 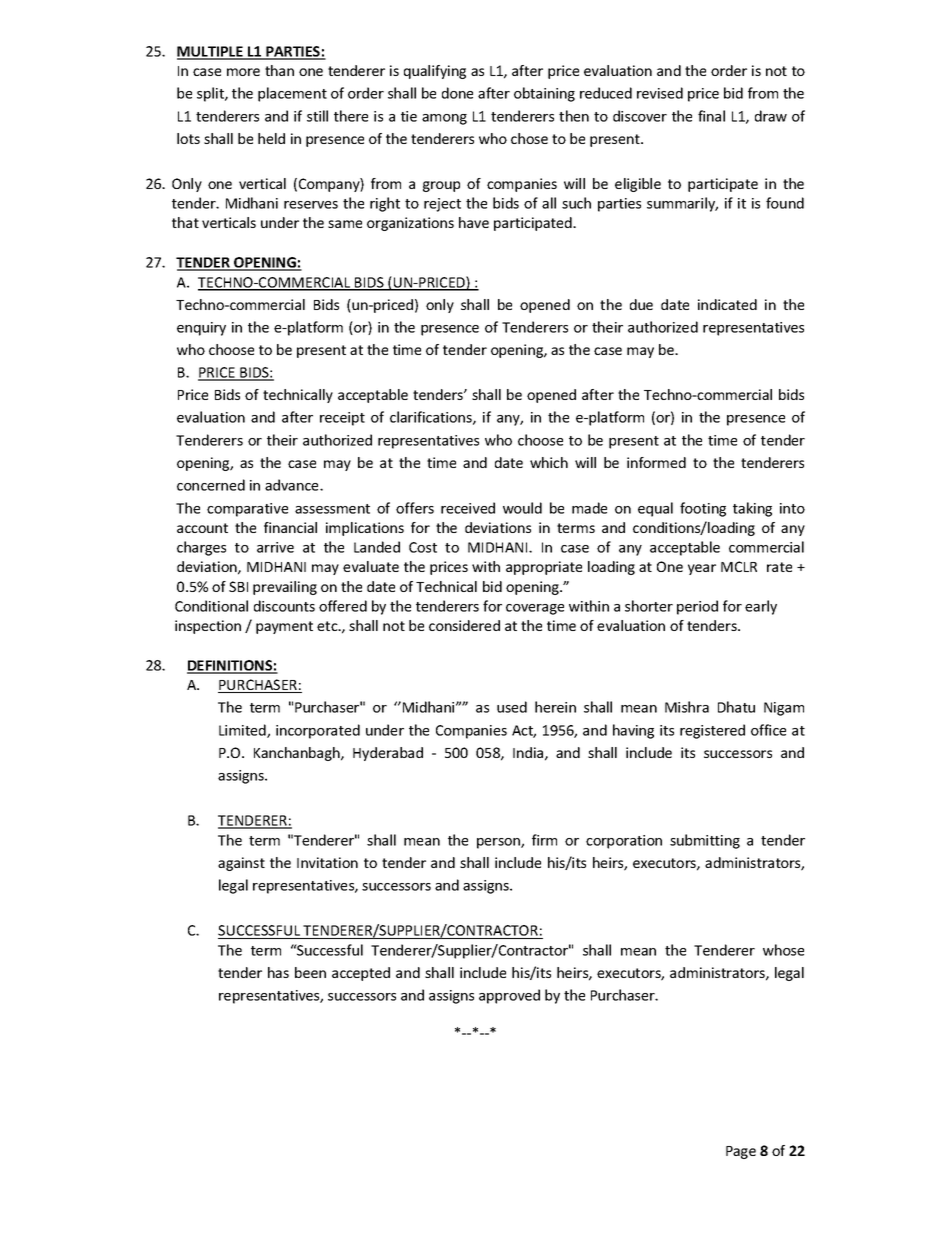 What do you see at coordinates (284, 606) in the document?
I see `discounts` at bounding box center [284, 606].
